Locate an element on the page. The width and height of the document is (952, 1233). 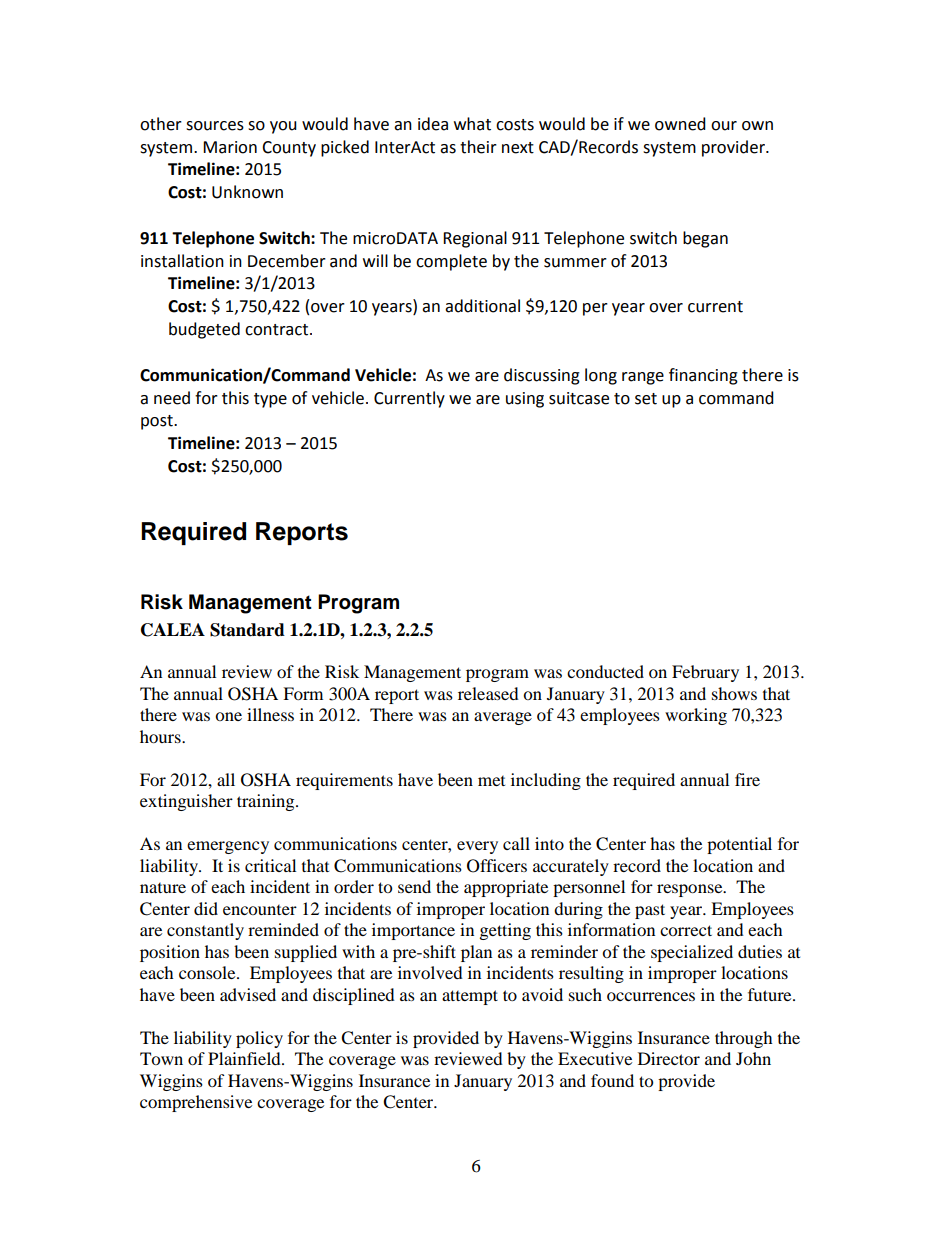
Marion is located at coordinates (230, 147).
